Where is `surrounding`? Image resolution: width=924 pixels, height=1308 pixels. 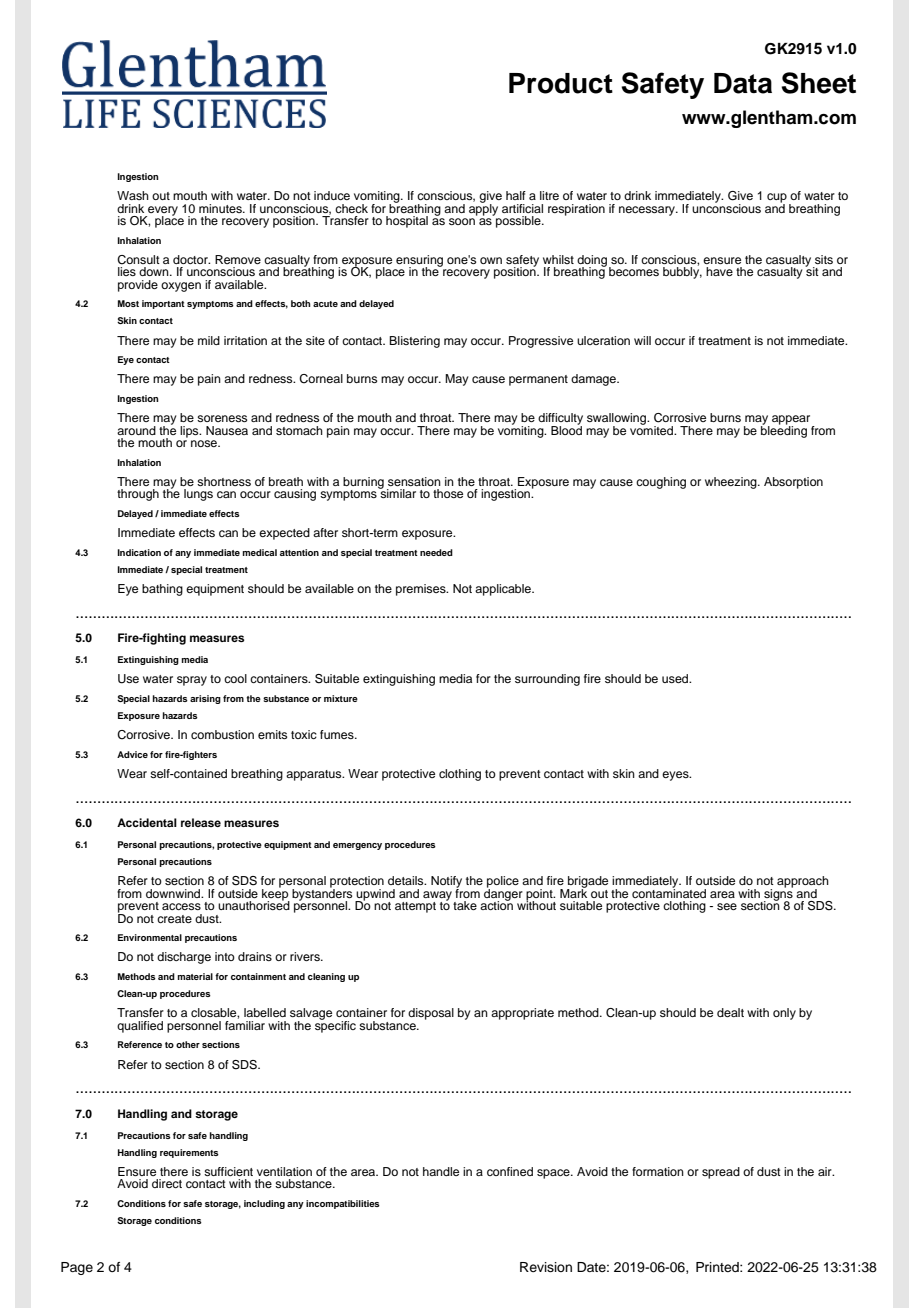 surrounding is located at coordinates (547, 680).
